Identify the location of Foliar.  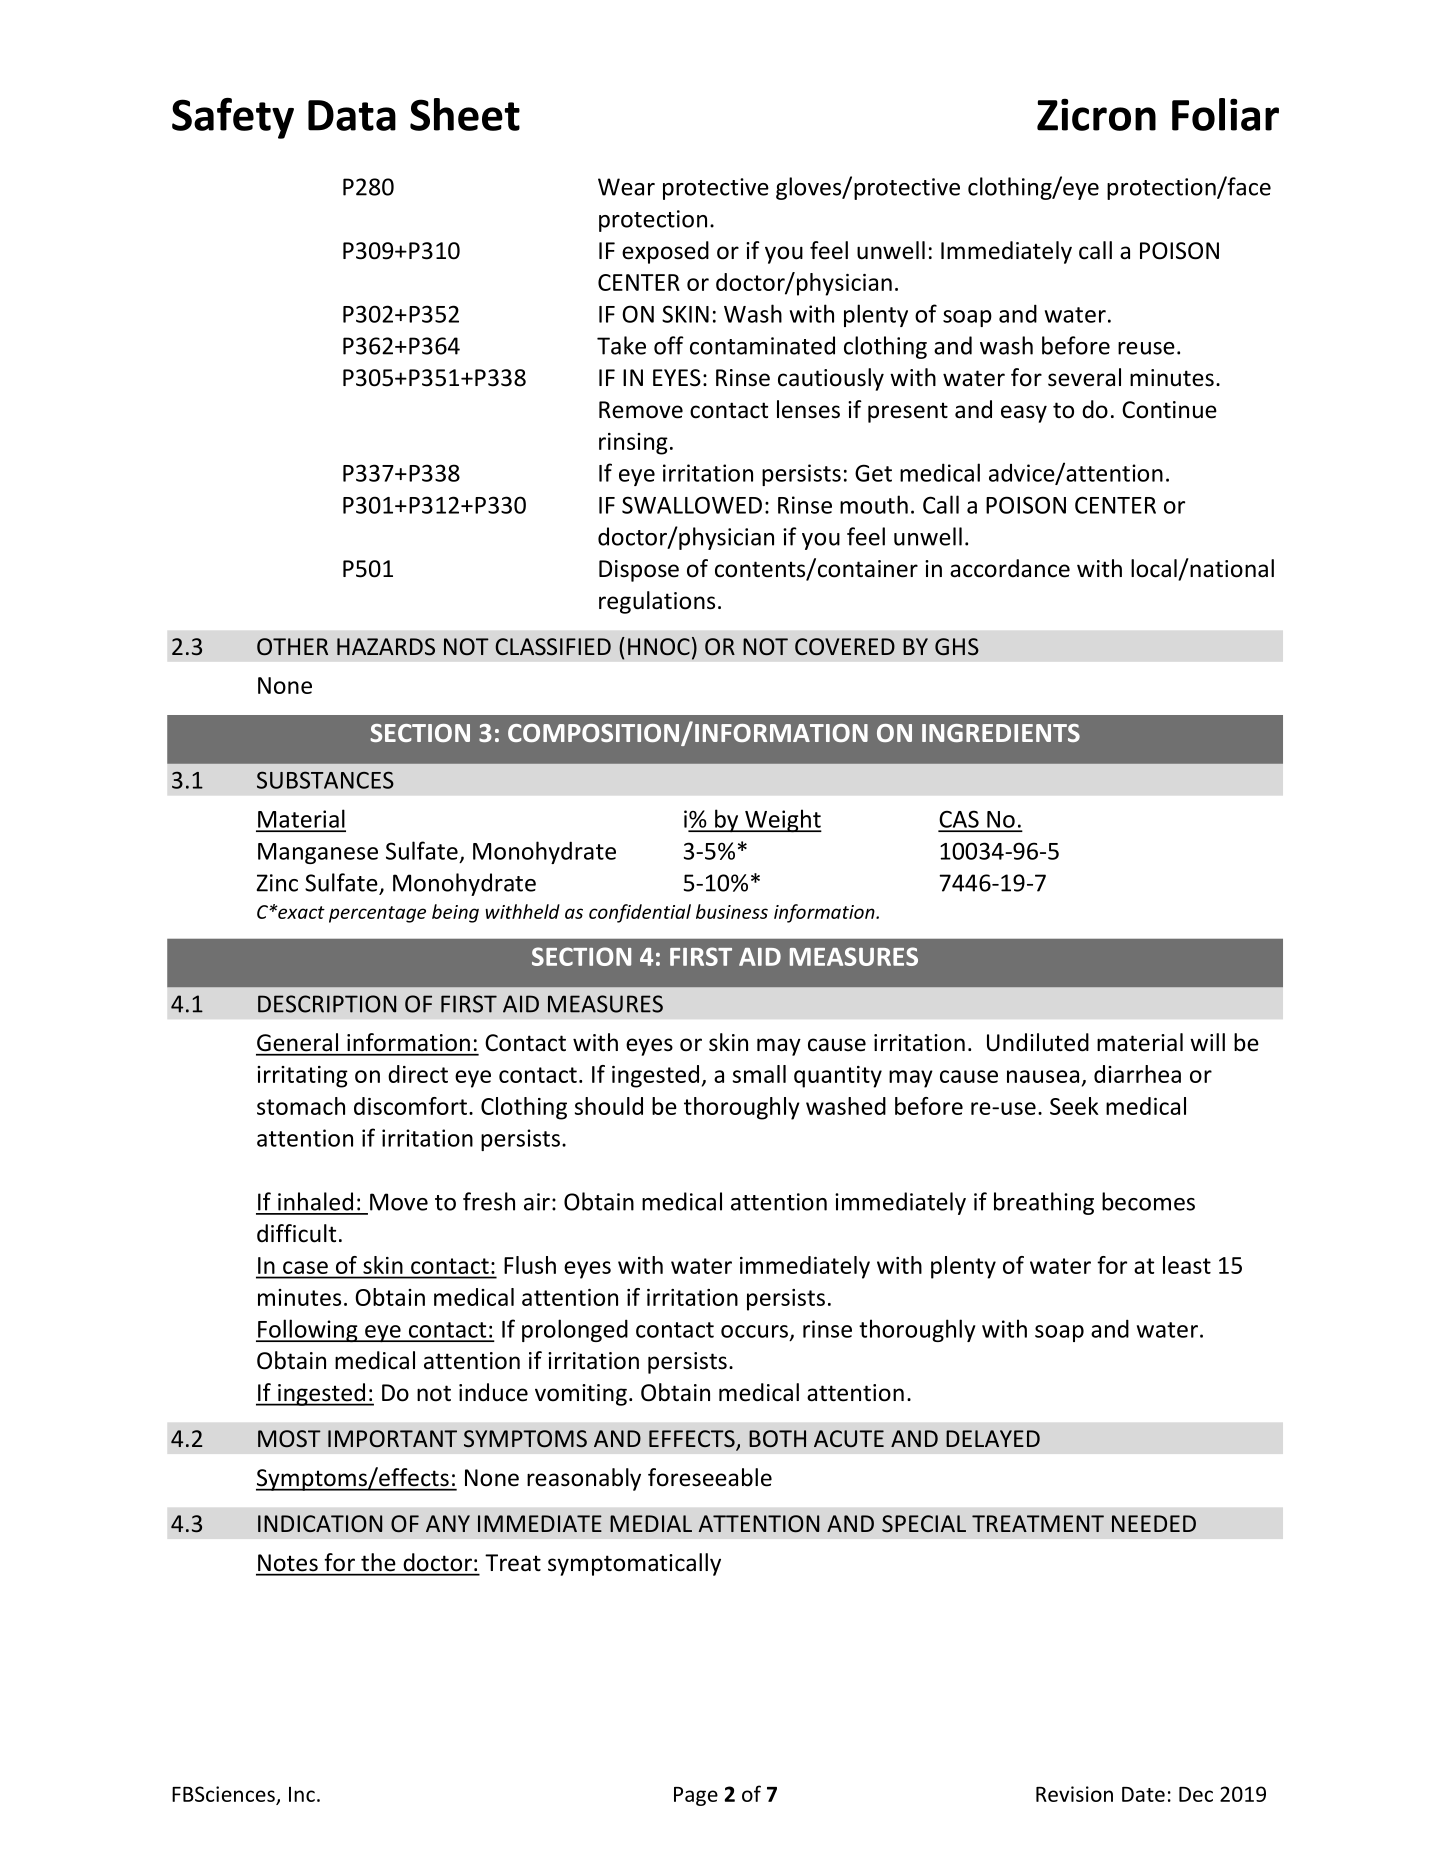
(1225, 114).
